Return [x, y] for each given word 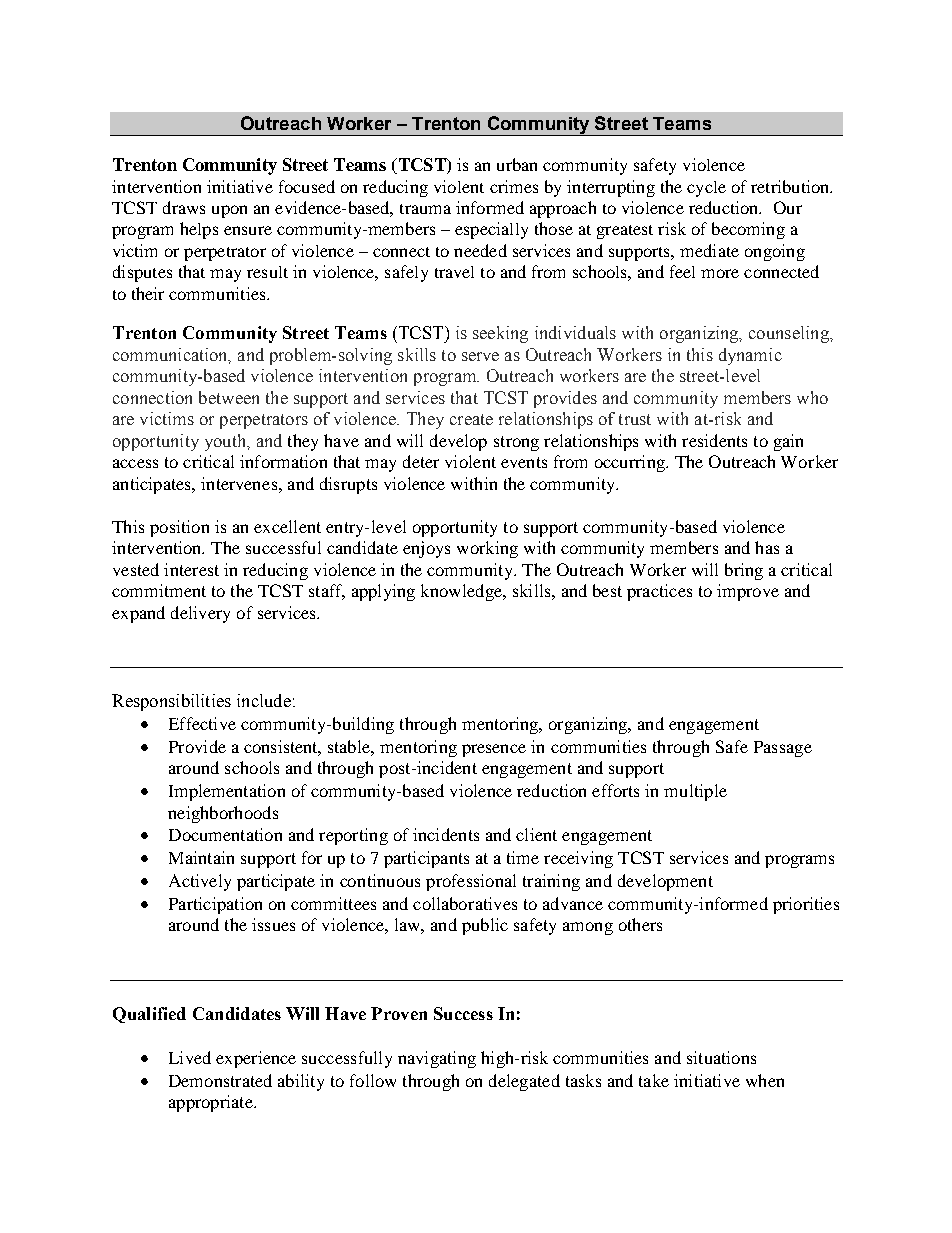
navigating [437, 1059]
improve [748, 592]
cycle [706, 189]
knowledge [463, 592]
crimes [514, 186]
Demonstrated [220, 1080]
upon [229, 211]
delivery [200, 614]
